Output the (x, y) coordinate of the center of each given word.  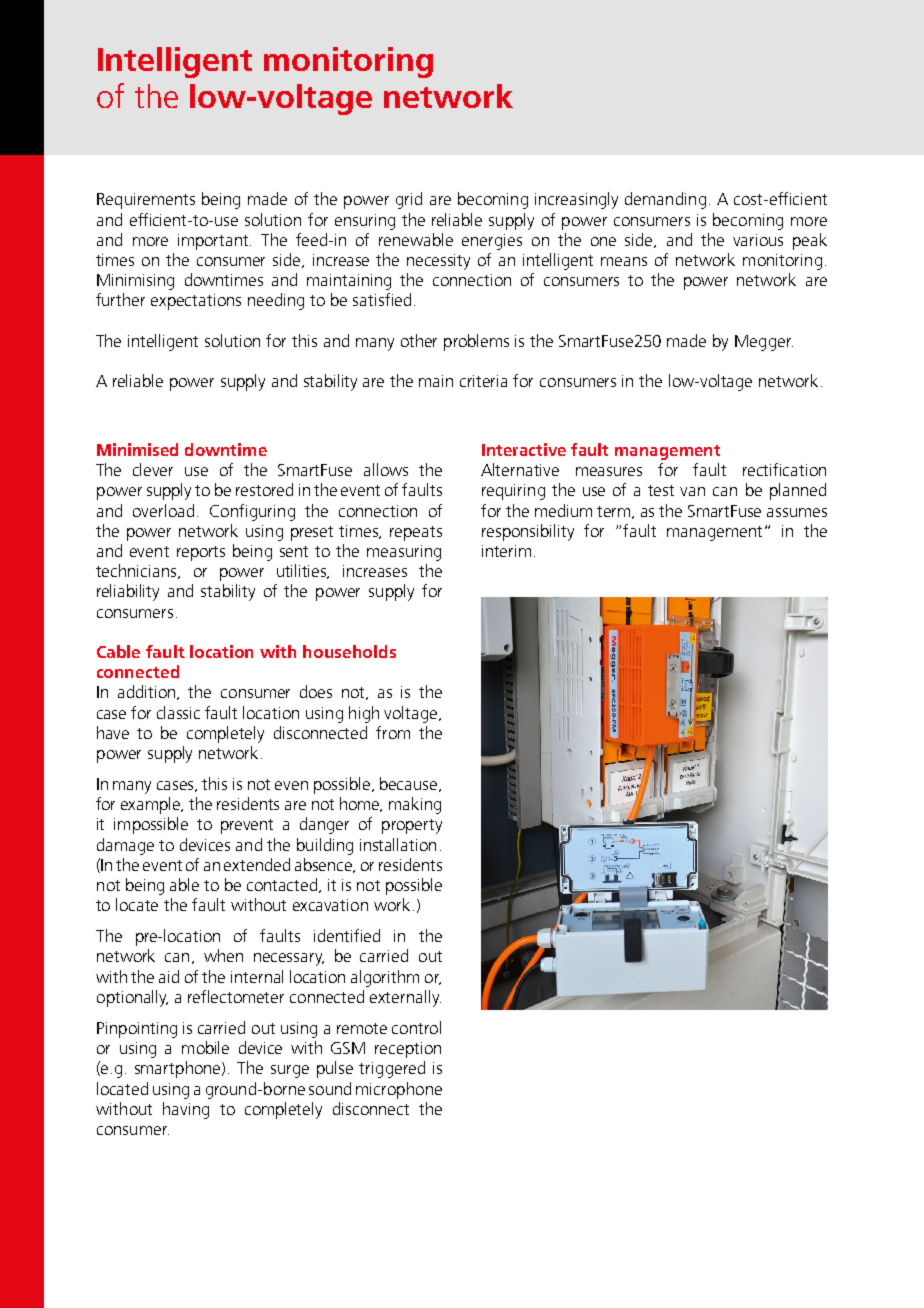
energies (492, 242)
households (349, 651)
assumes (797, 512)
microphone (399, 1090)
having (186, 1110)
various (758, 240)
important (214, 242)
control (416, 1027)
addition (148, 692)
